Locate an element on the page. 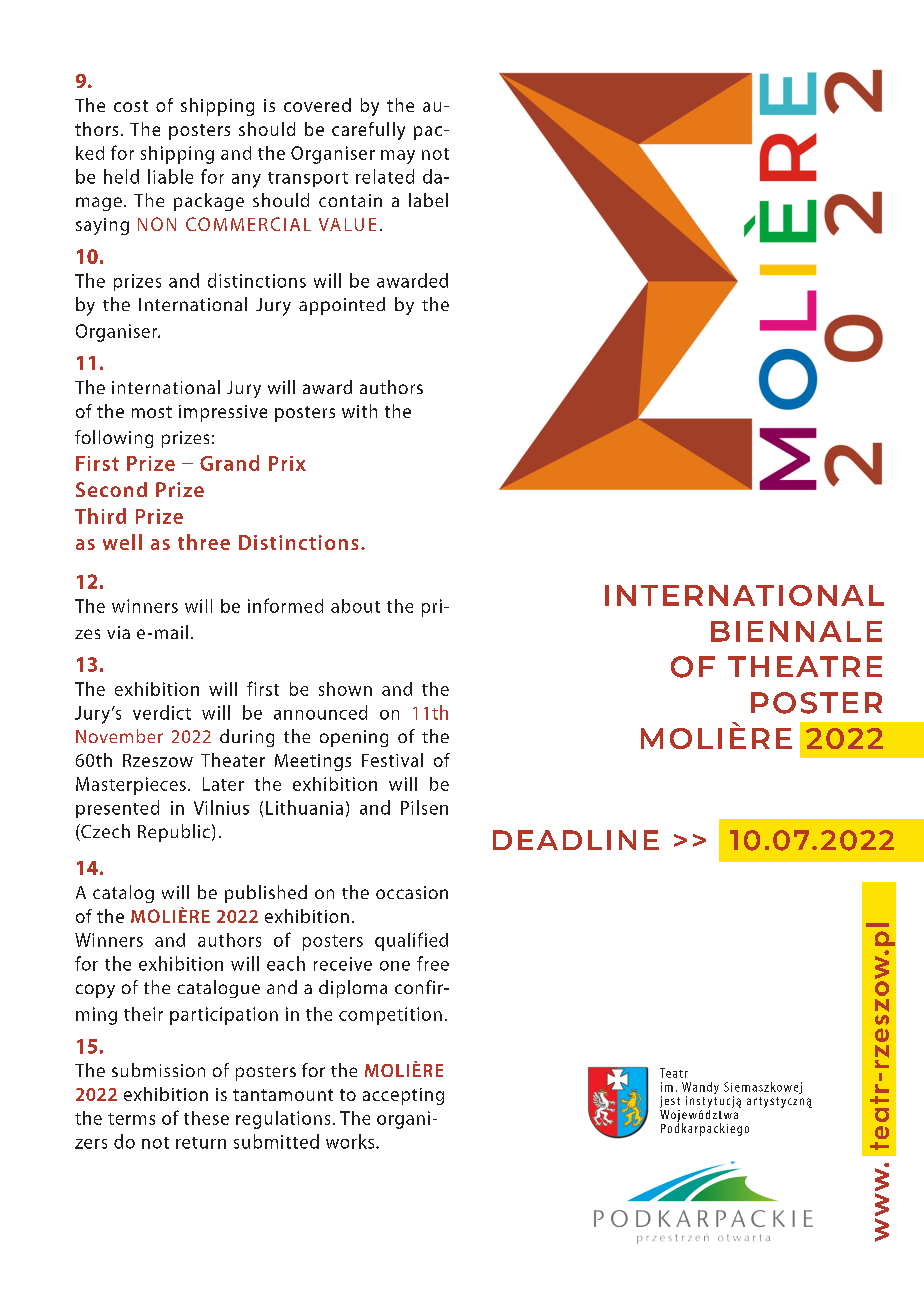 The width and height of the page is (924, 1311). these is located at coordinates (206, 1118).
